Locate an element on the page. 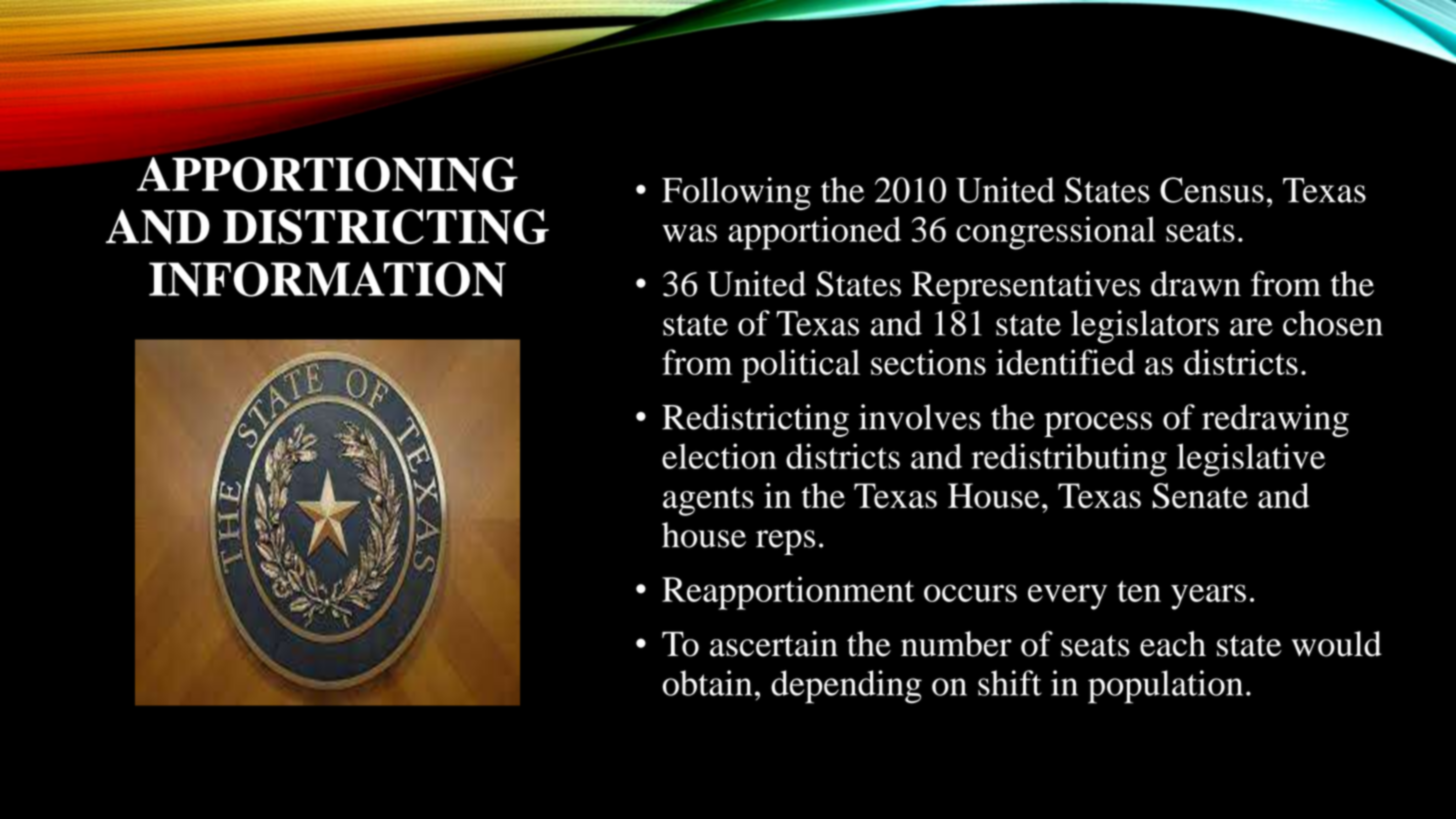 The width and height of the image is (1456, 819). obtain is located at coordinates (707, 683).
